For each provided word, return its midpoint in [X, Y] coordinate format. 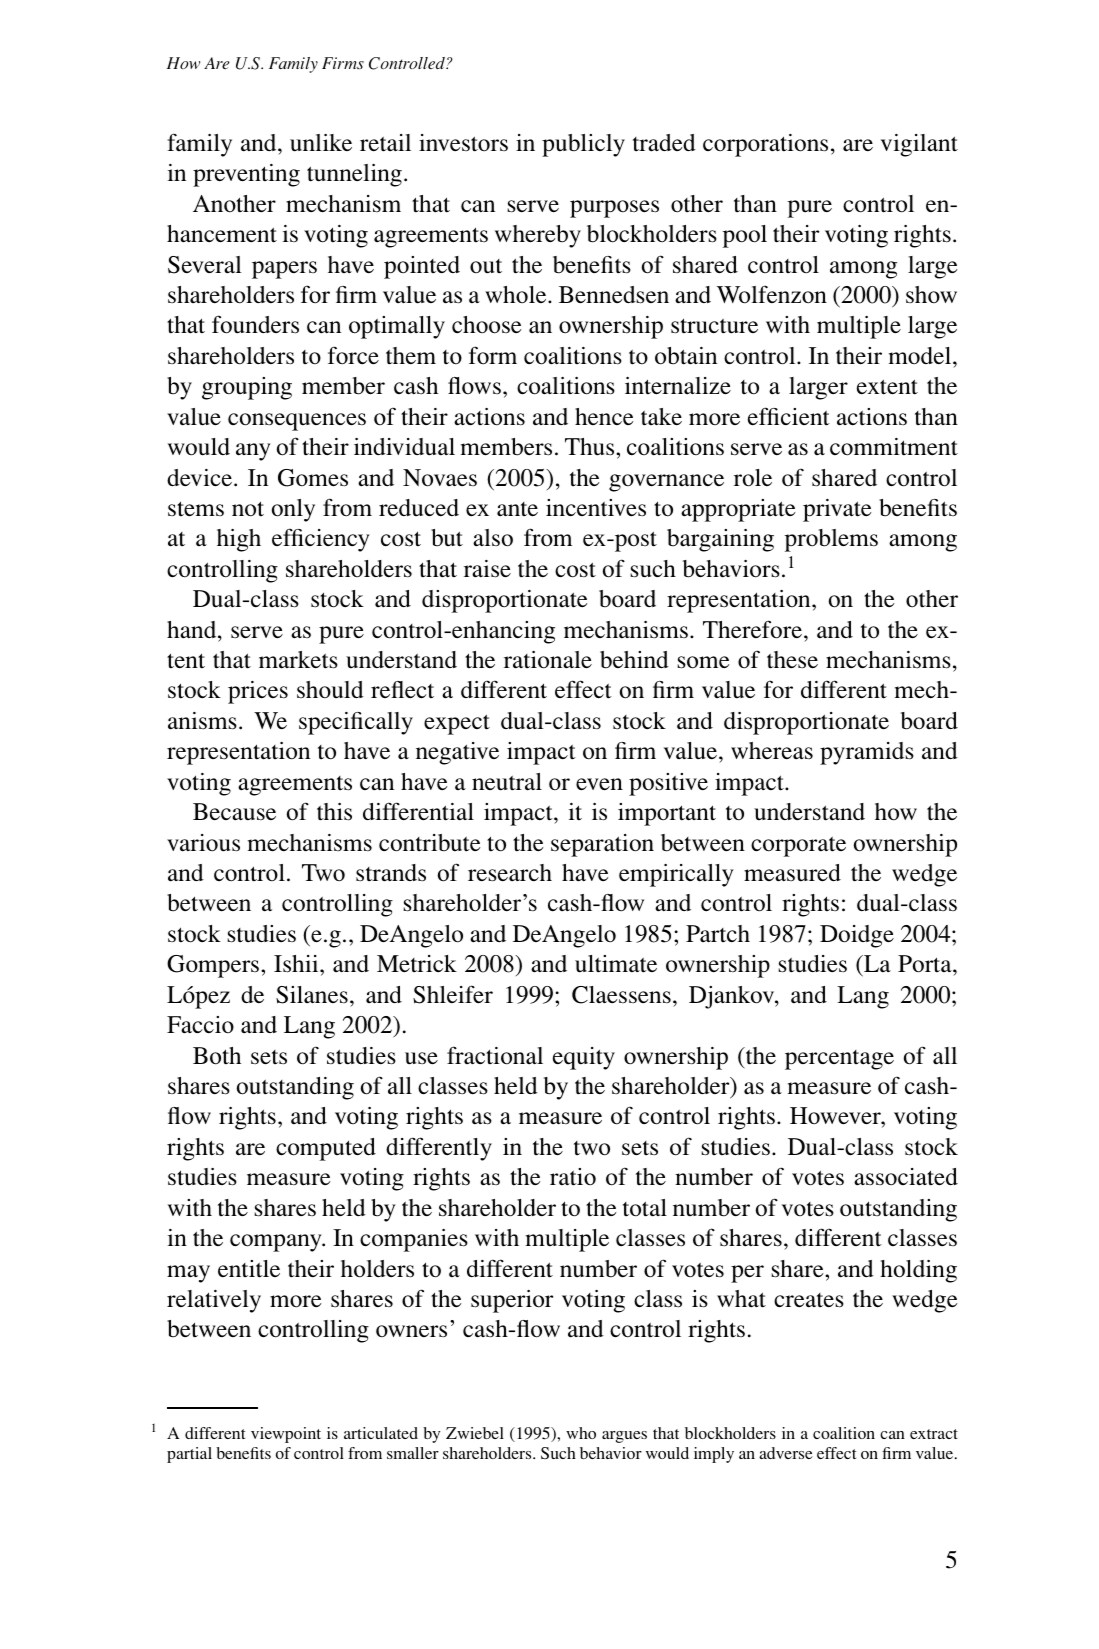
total [645, 1208]
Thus [591, 447]
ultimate [616, 964]
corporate [798, 846]
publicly [583, 145]
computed [326, 1149]
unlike [321, 143]
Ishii [297, 964]
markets [298, 660]
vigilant [919, 145]
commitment [894, 447]
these [792, 660]
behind [634, 660]
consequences [297, 422]
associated [906, 1177]
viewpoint [286, 1435]
